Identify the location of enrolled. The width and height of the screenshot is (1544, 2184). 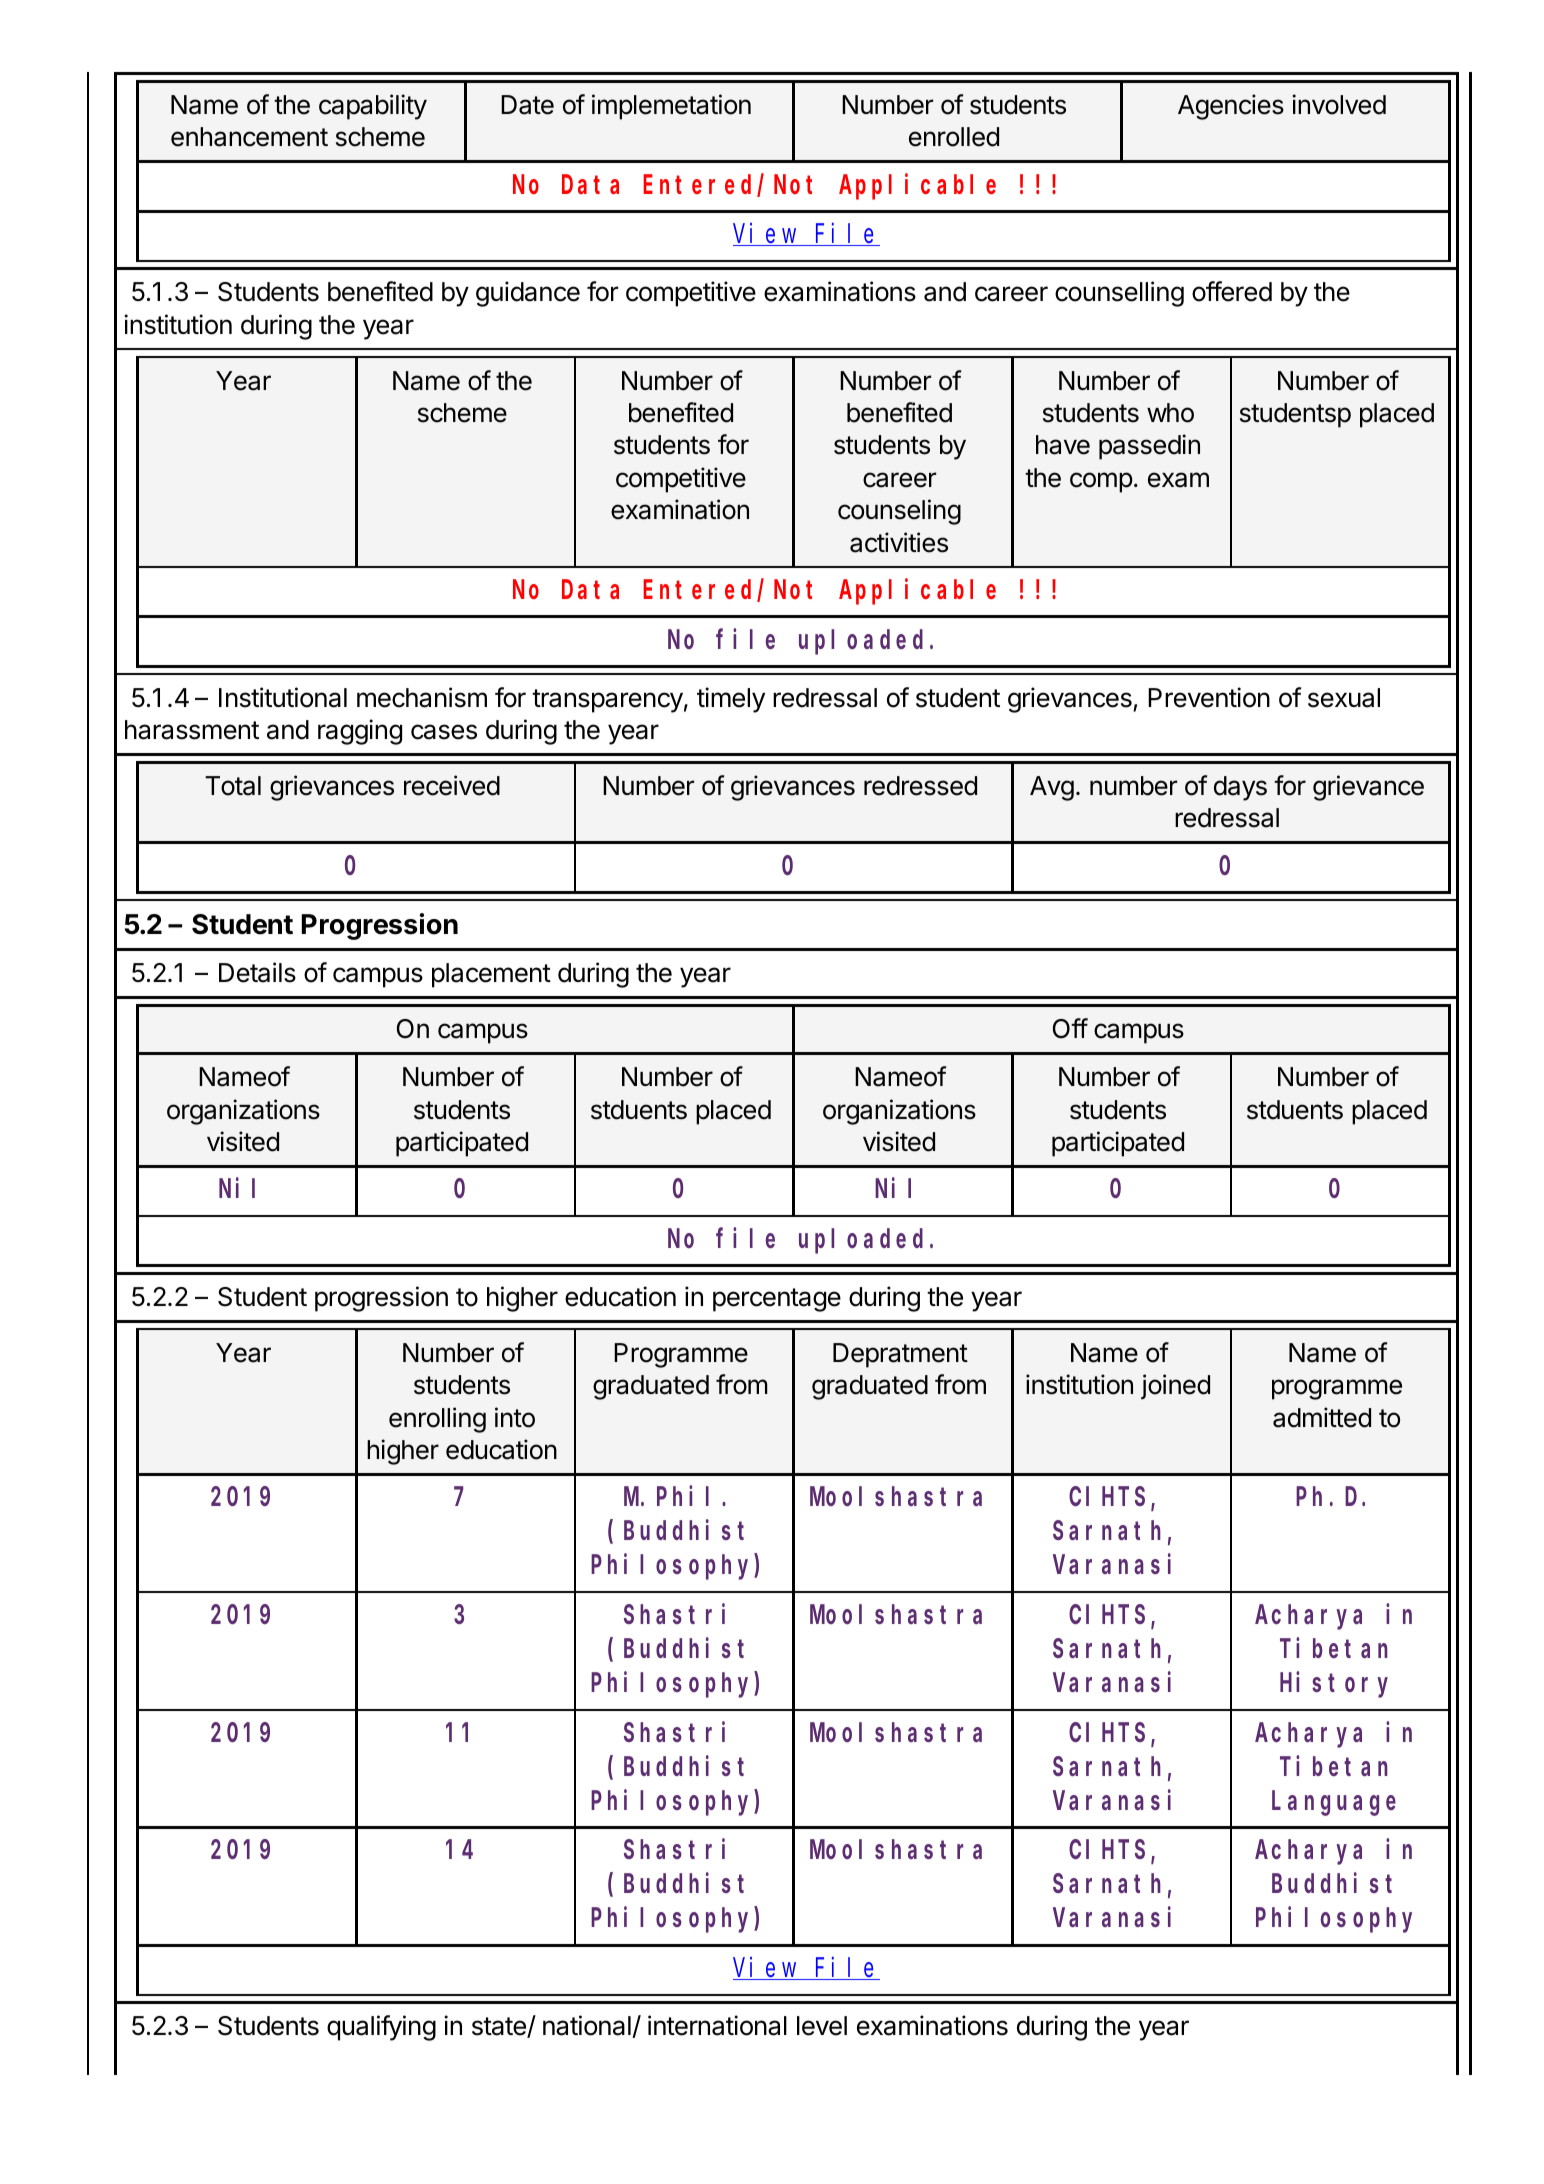
(954, 137).
